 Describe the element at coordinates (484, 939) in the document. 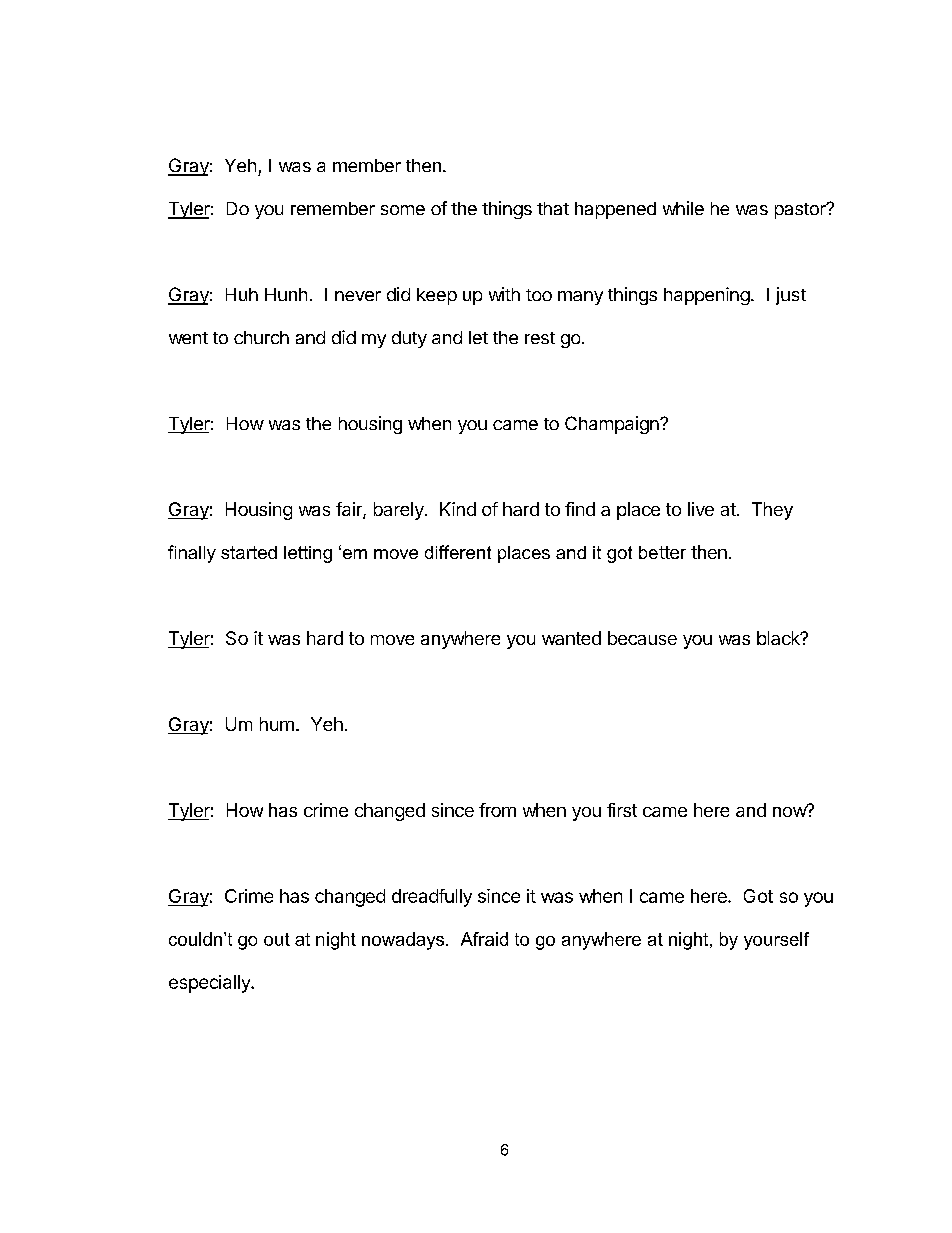

I see `Afraid` at that location.
